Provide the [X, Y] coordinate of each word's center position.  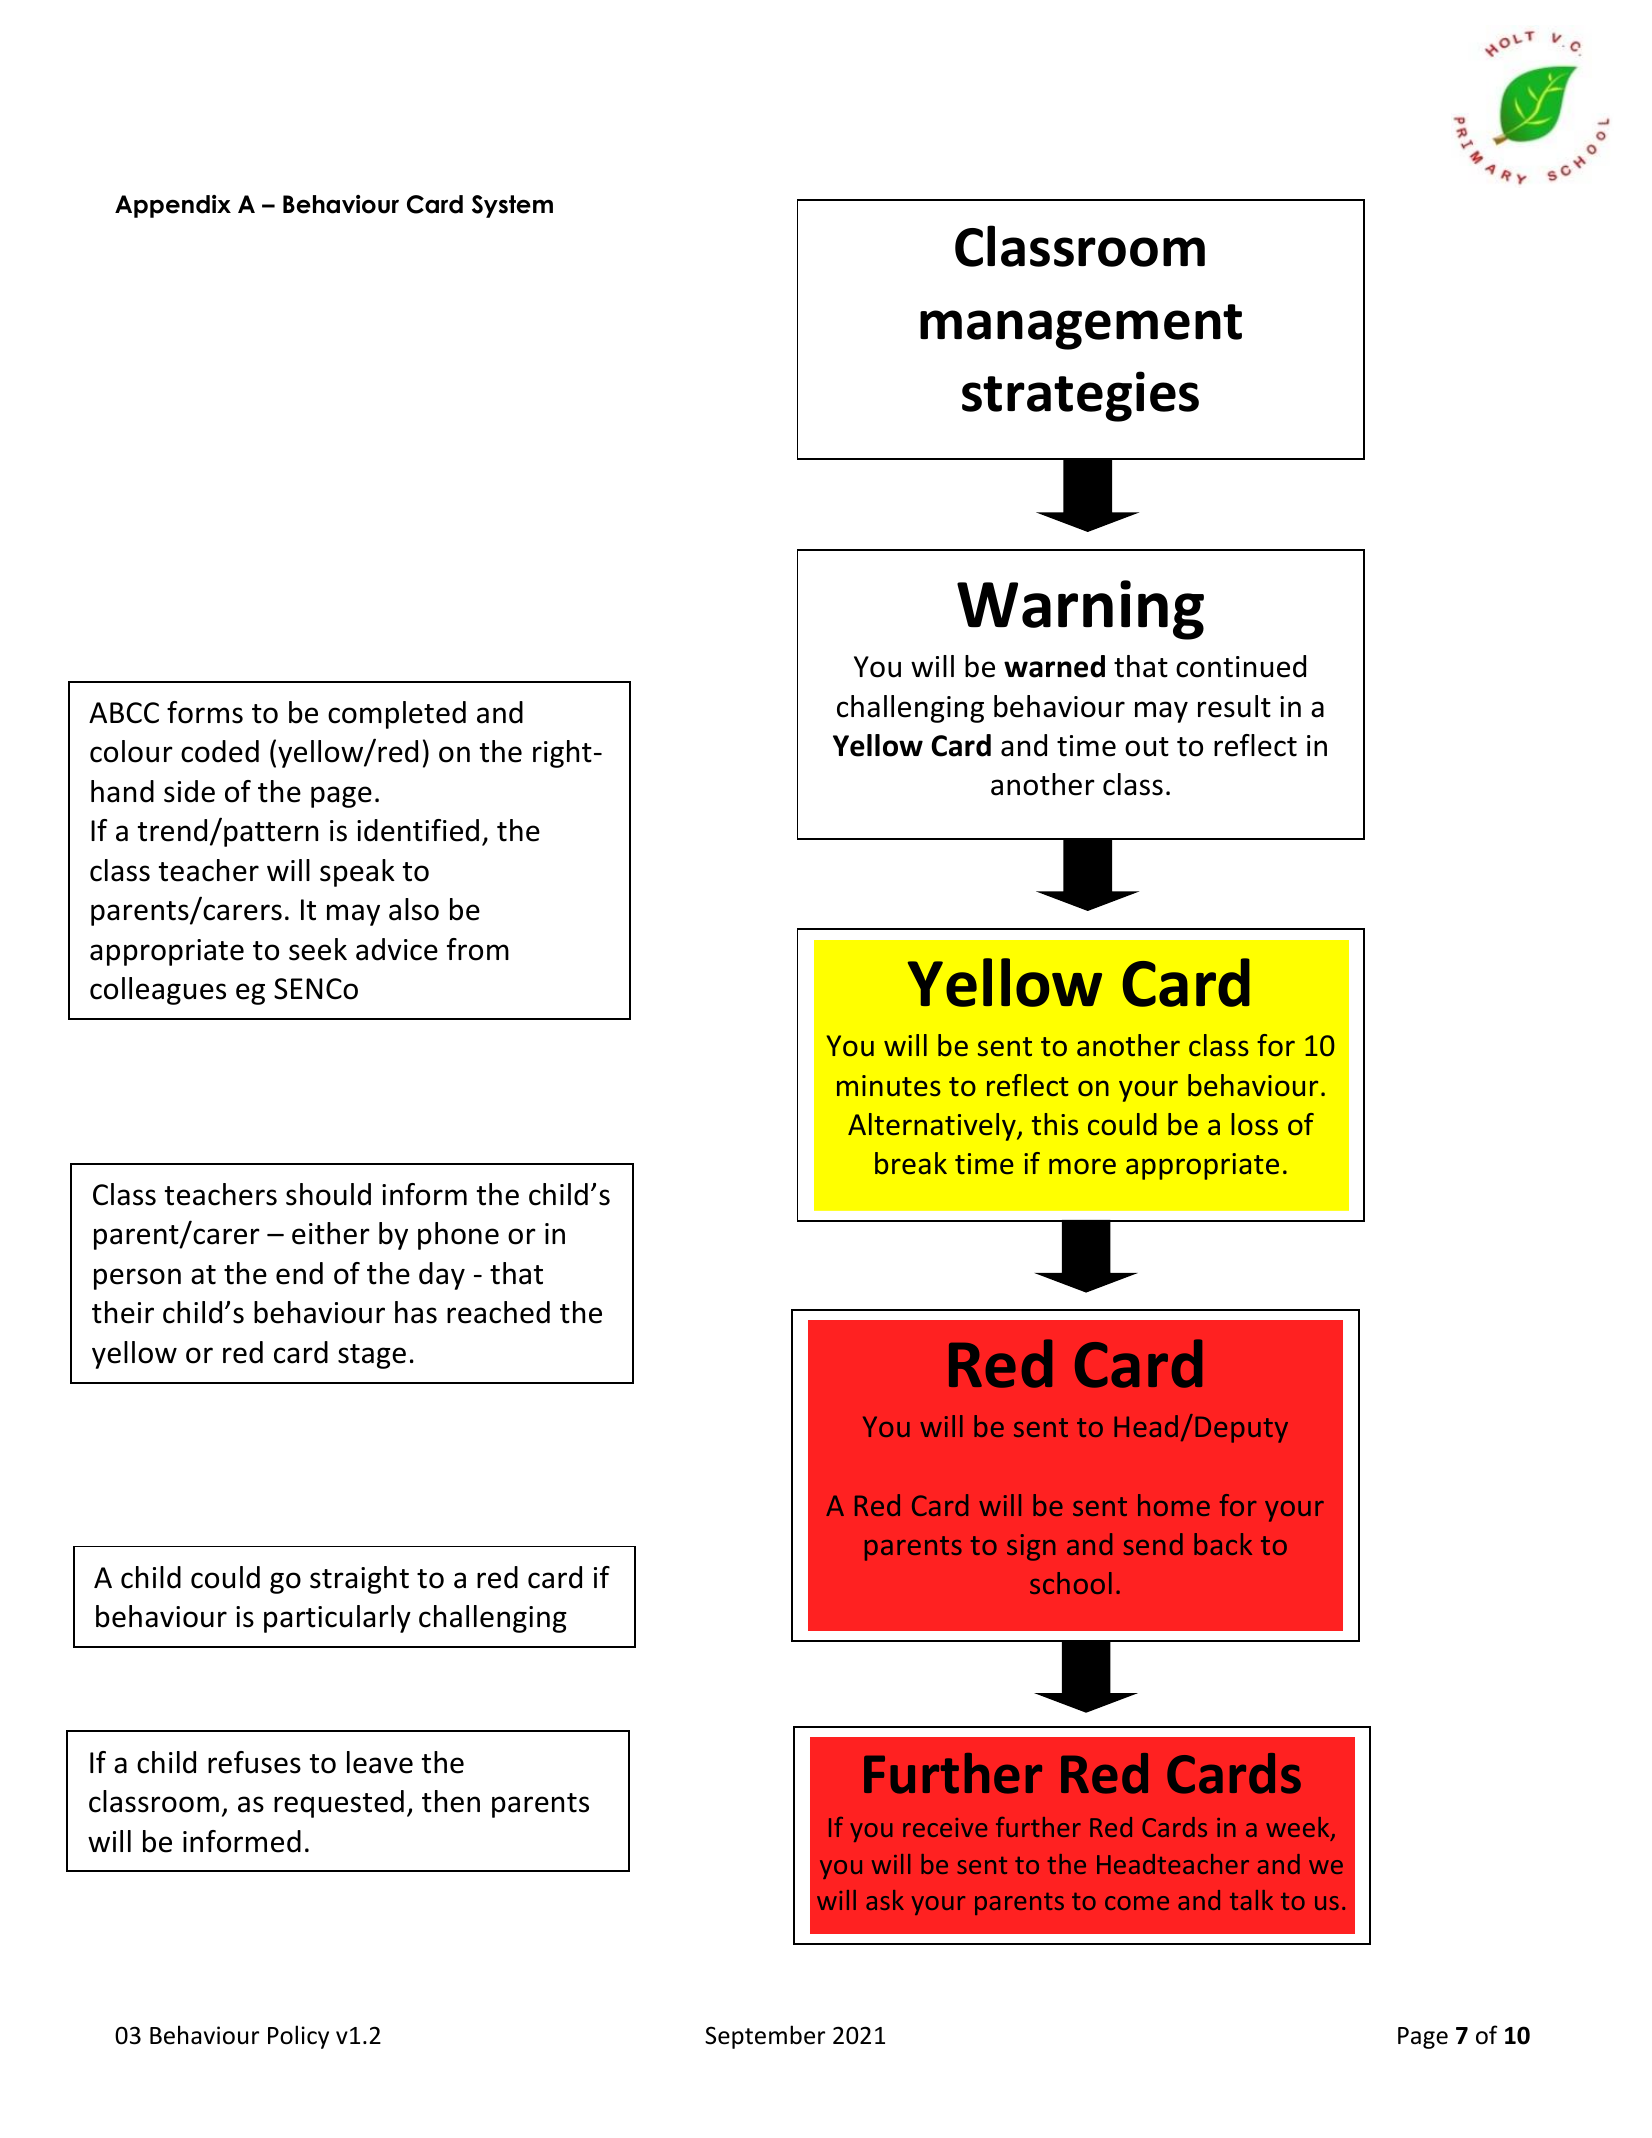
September [765, 2037]
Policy [298, 2037]
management [1081, 327]
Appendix [173, 206]
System [512, 206]
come [1137, 1903]
